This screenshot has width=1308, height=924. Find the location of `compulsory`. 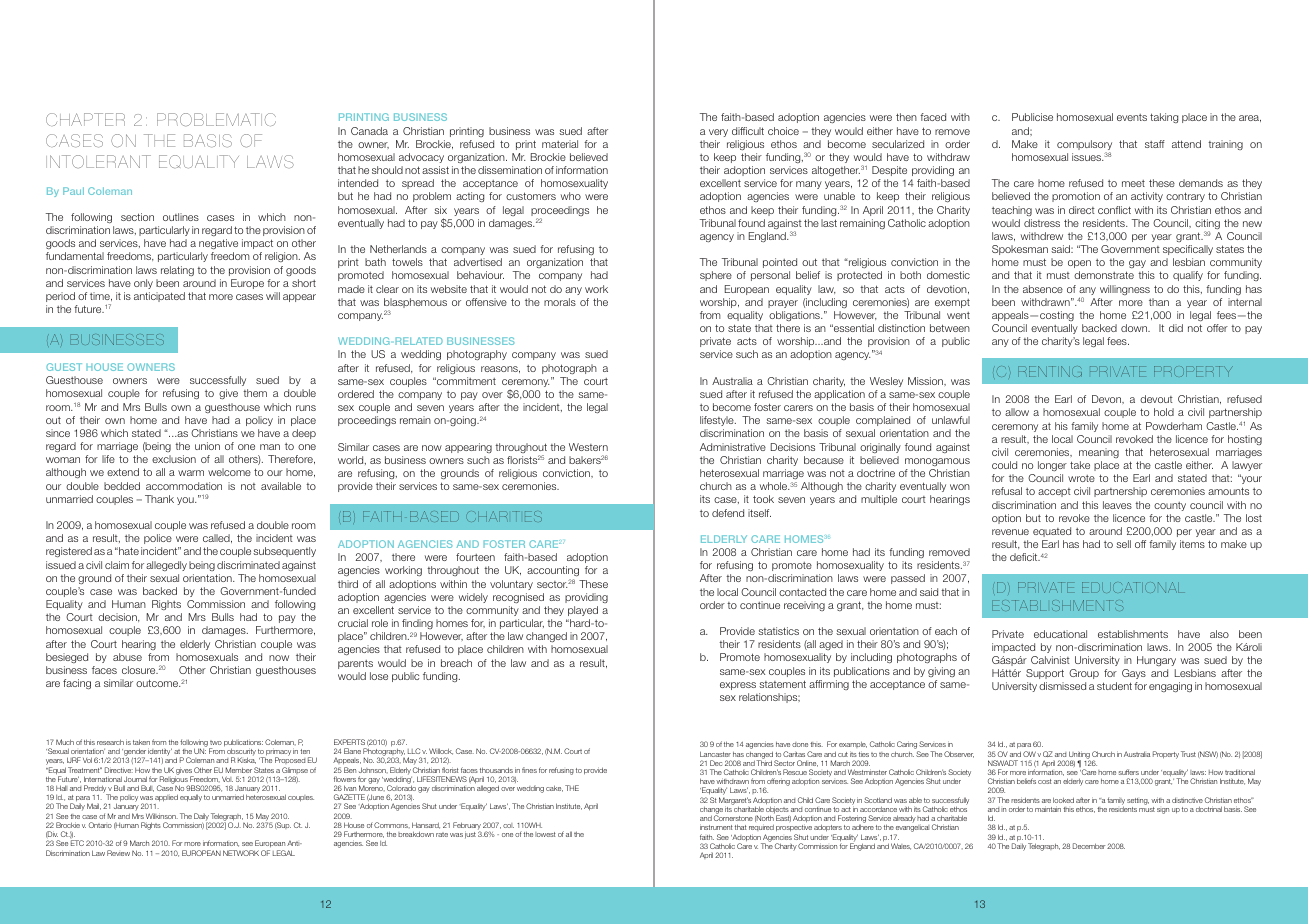

compulsory is located at coordinates (1084, 146).
